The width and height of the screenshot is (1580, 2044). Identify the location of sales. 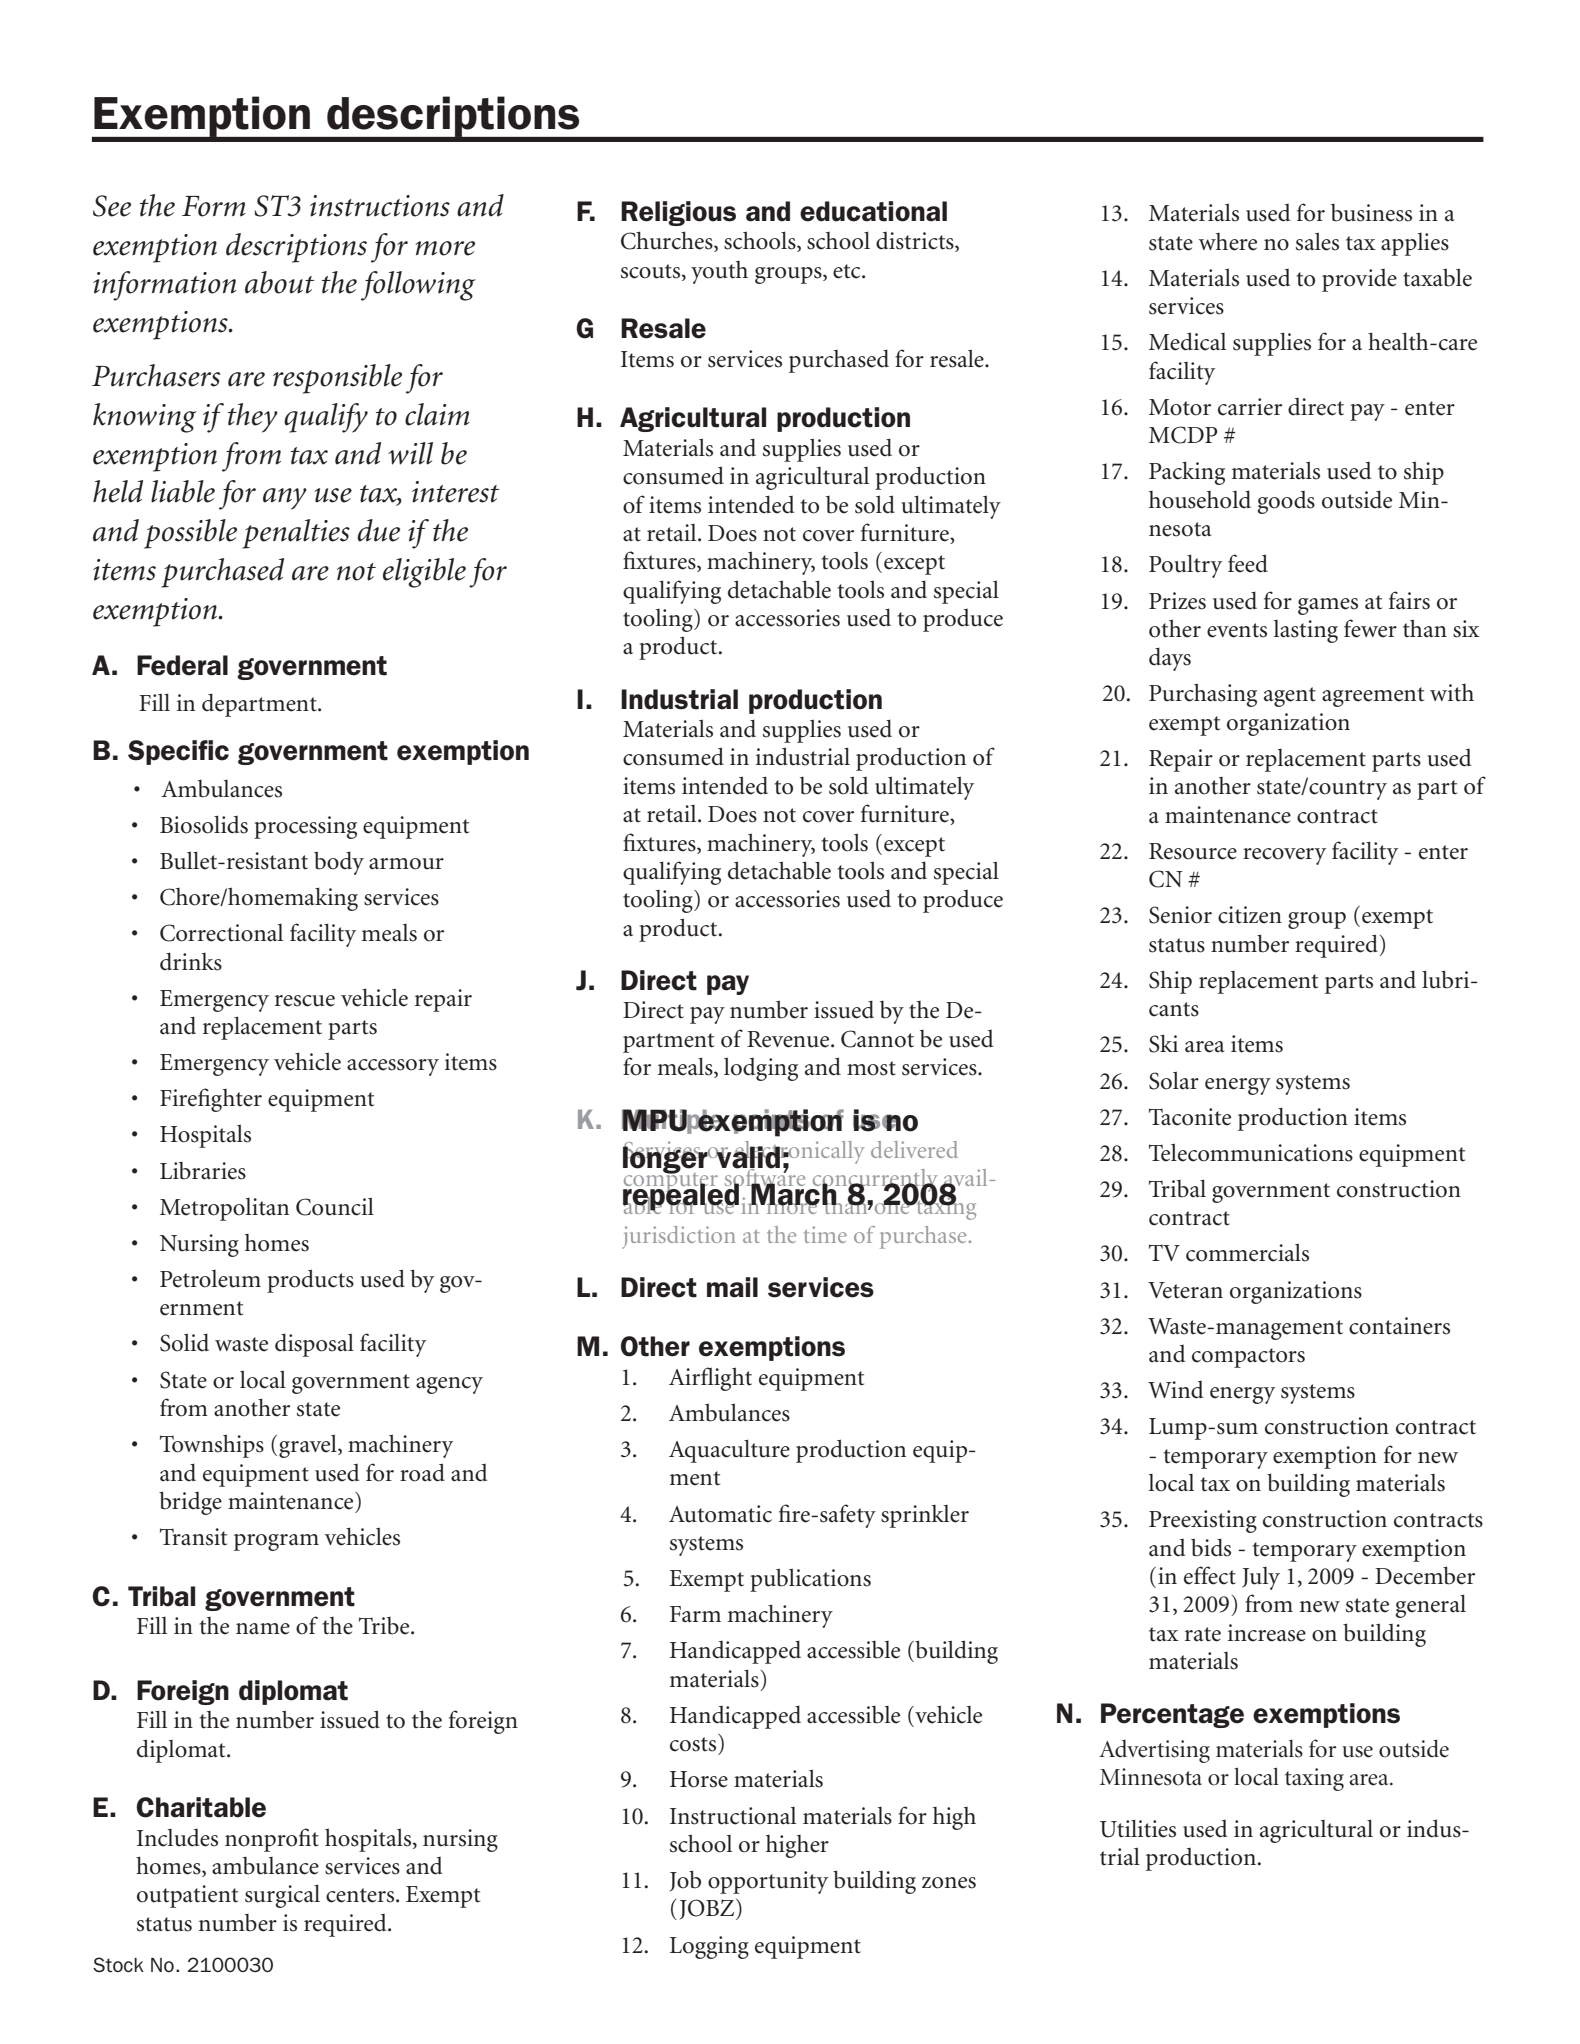
(1317, 241).
